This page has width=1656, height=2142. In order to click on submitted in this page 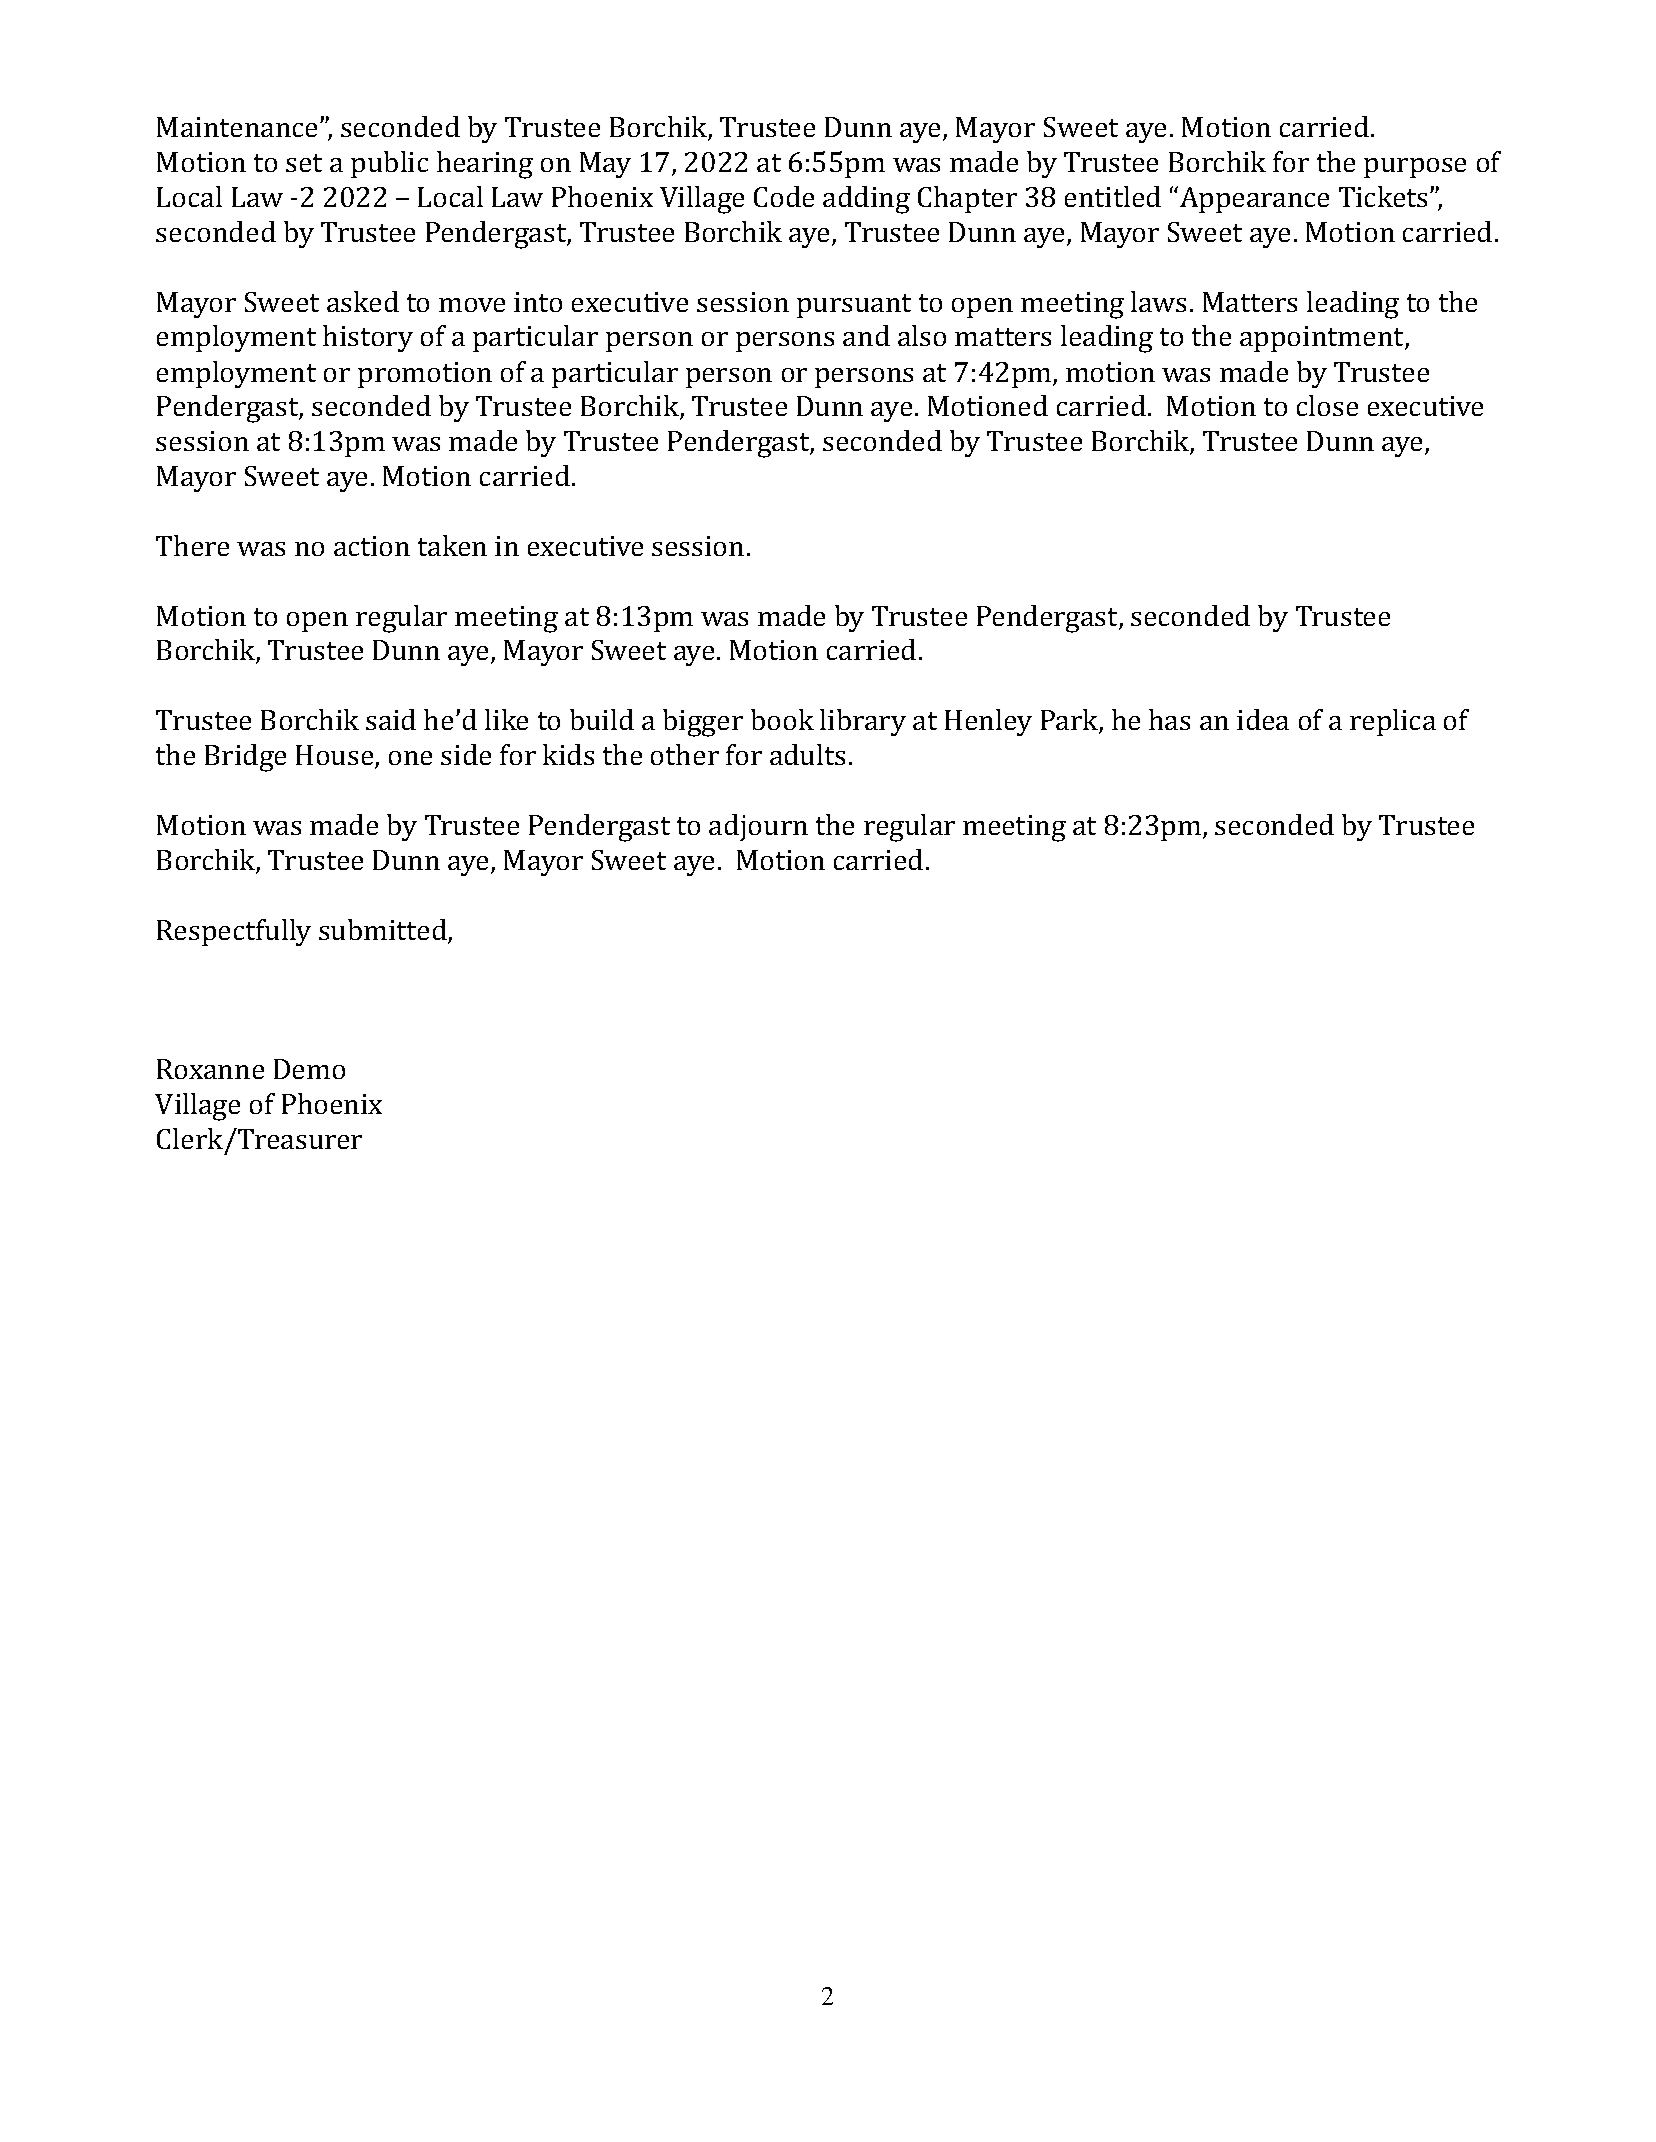, I will do `click(384, 931)`.
